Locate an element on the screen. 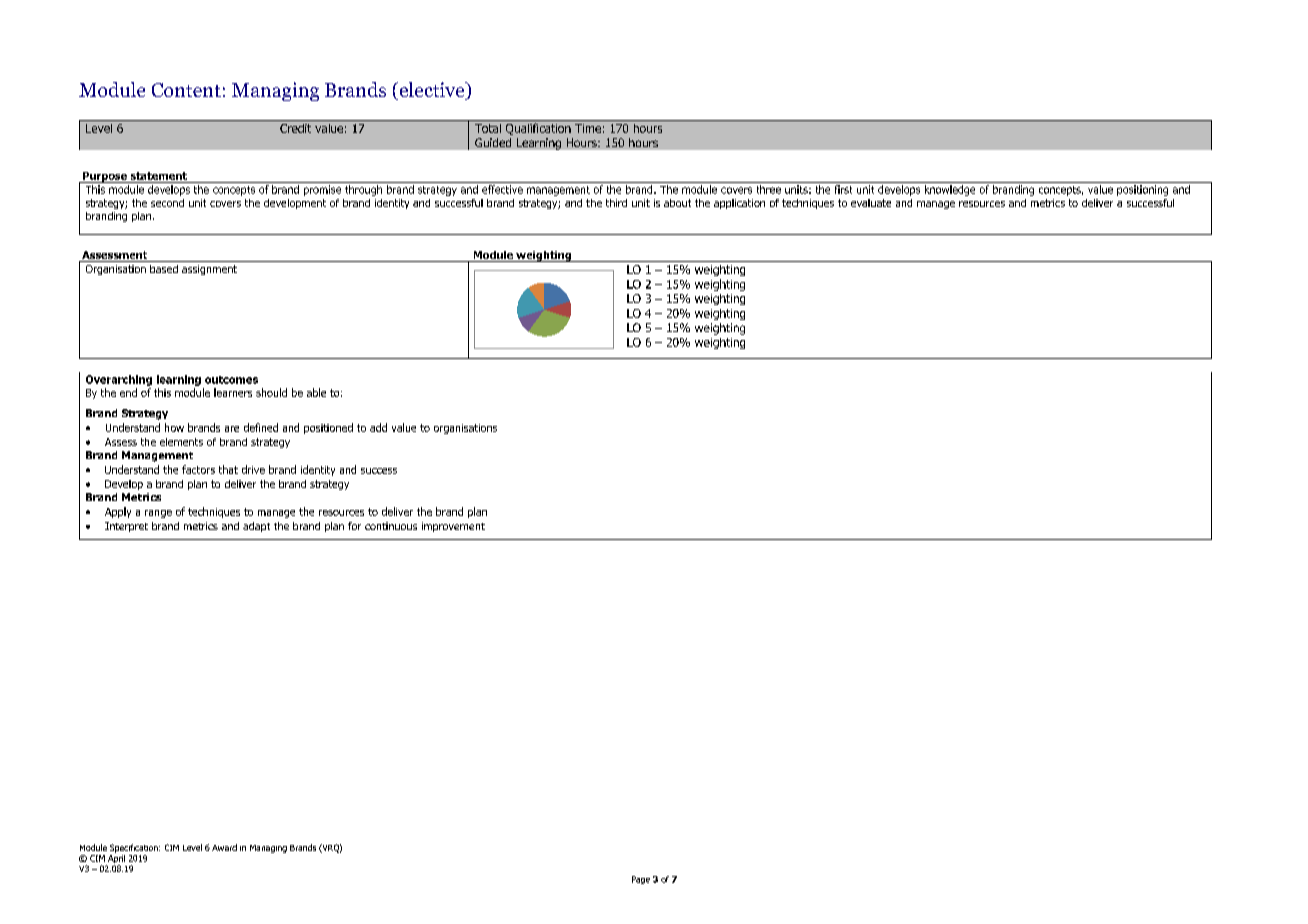 The image size is (1308, 924). Award is located at coordinates (224, 847).
